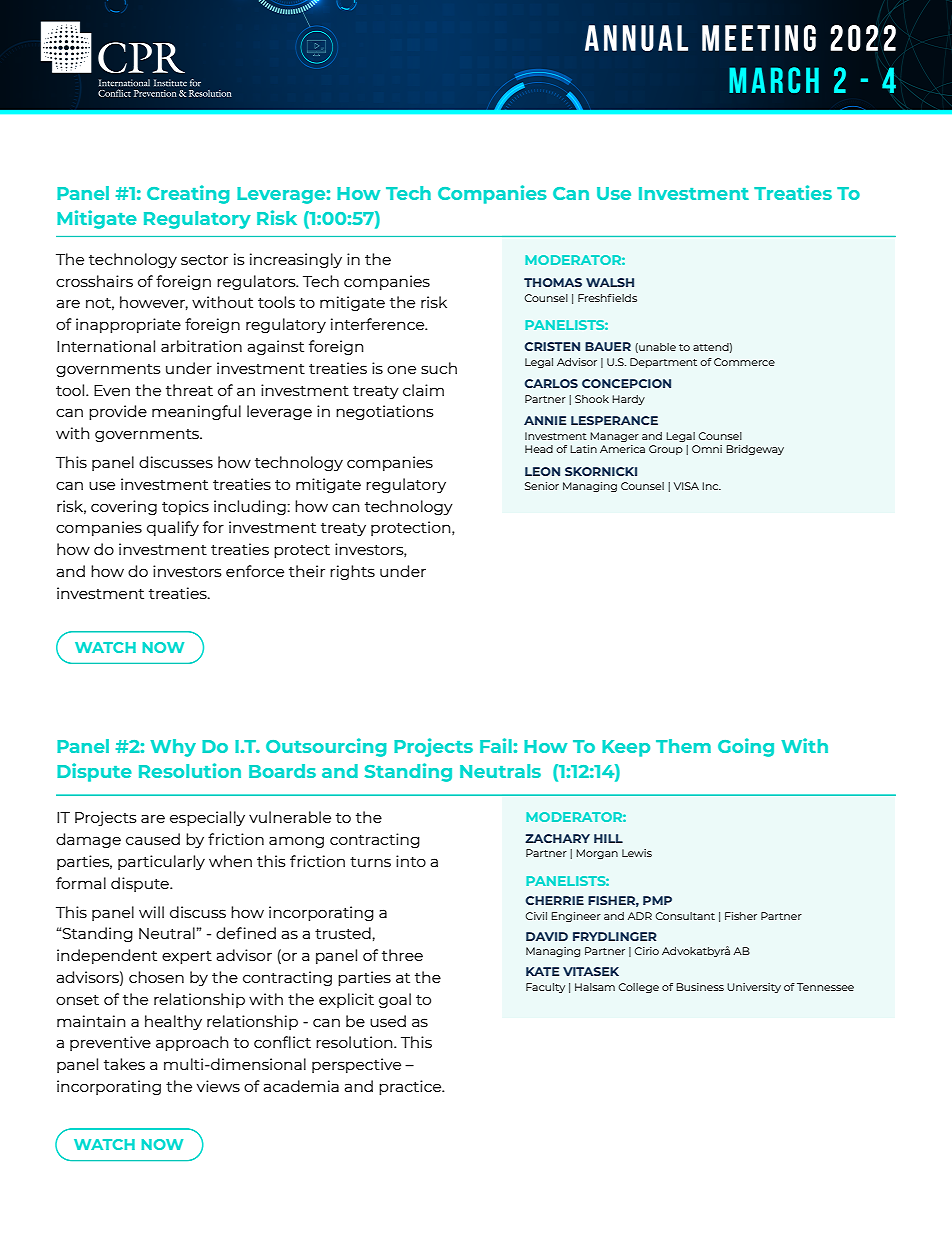 The image size is (952, 1233). I want to click on Why, so click(173, 748).
